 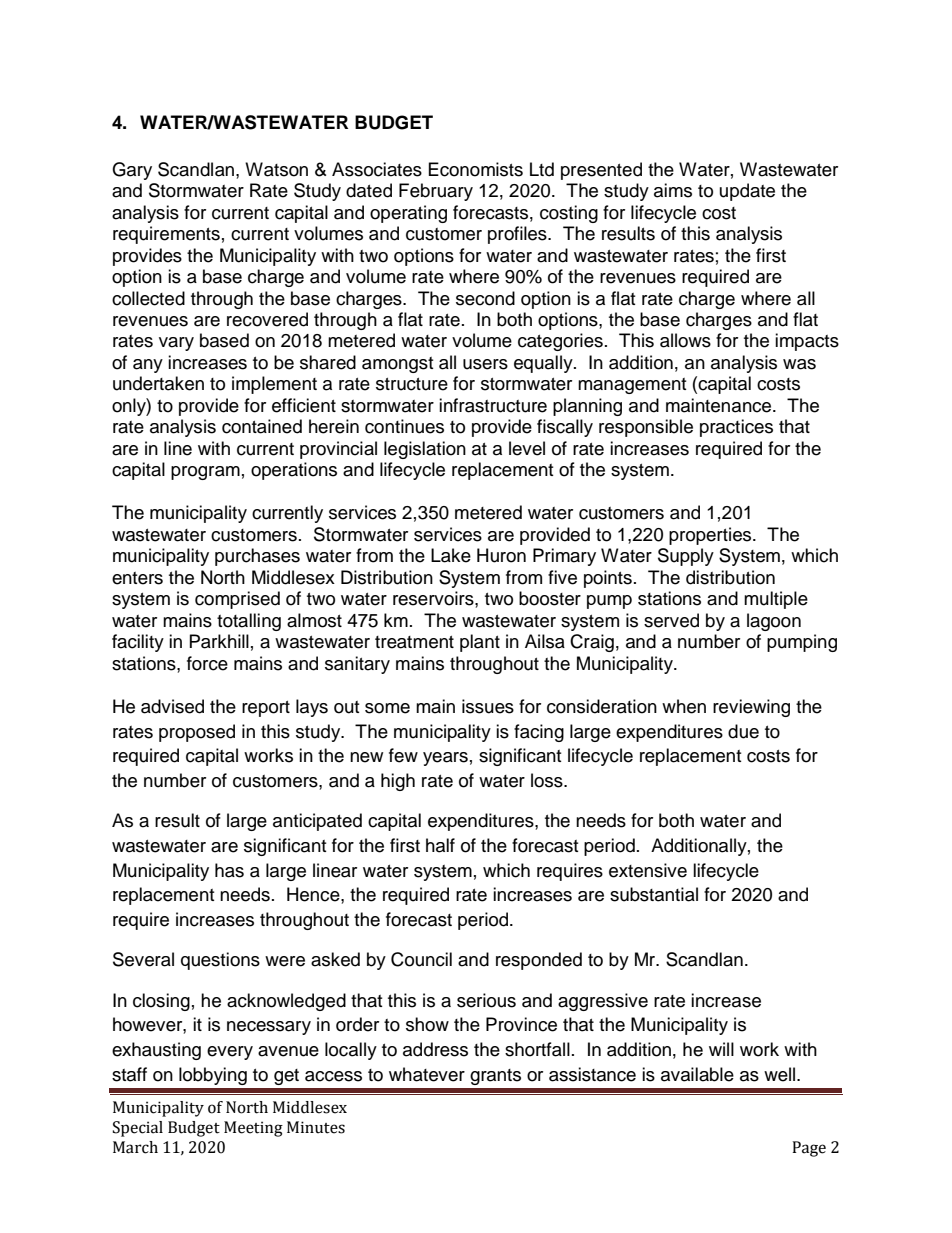 What do you see at coordinates (436, 192) in the page?
I see `February` at bounding box center [436, 192].
